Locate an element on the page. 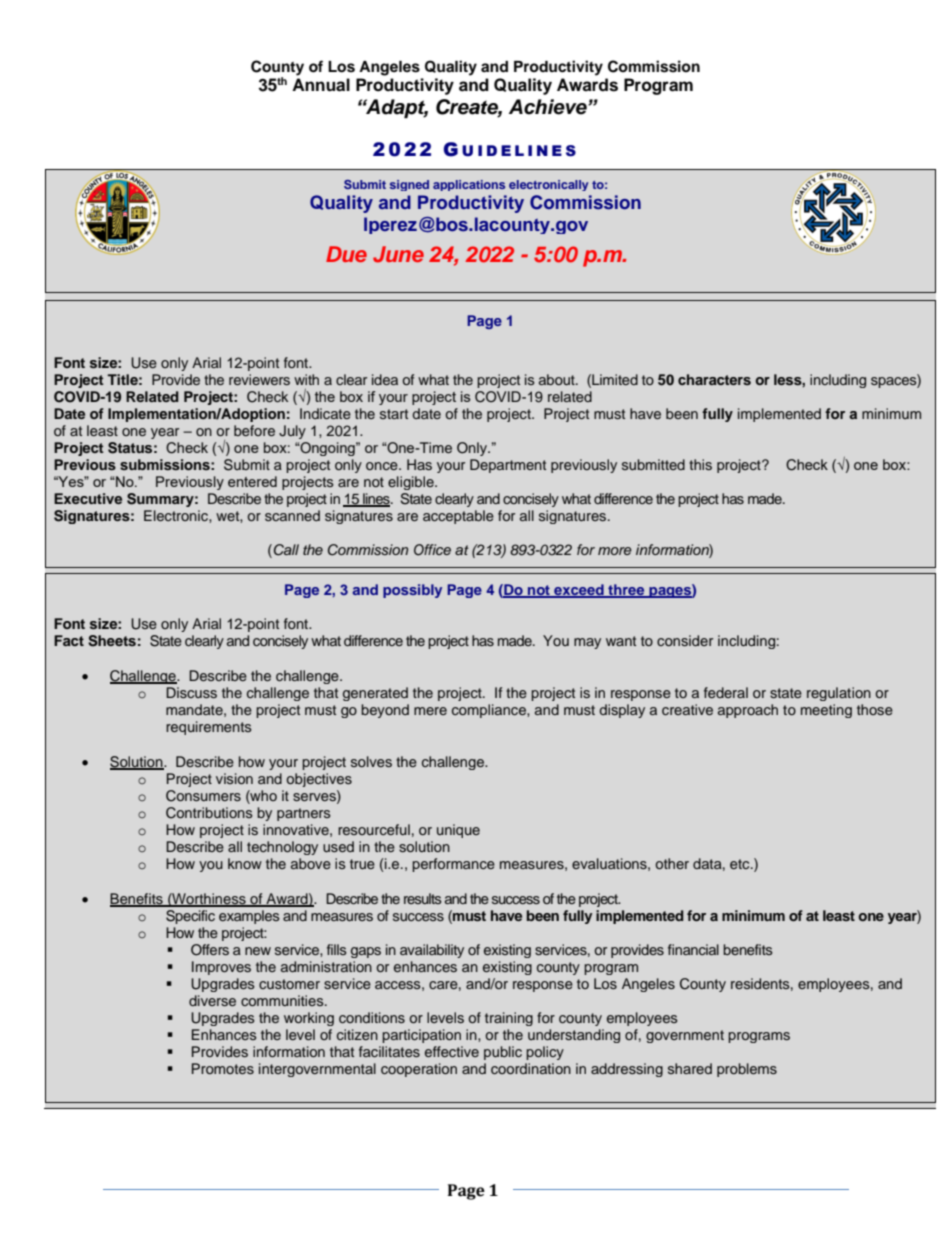 Image resolution: width=952 pixels, height=1233 pixels. Promotes is located at coordinates (223, 1068).
